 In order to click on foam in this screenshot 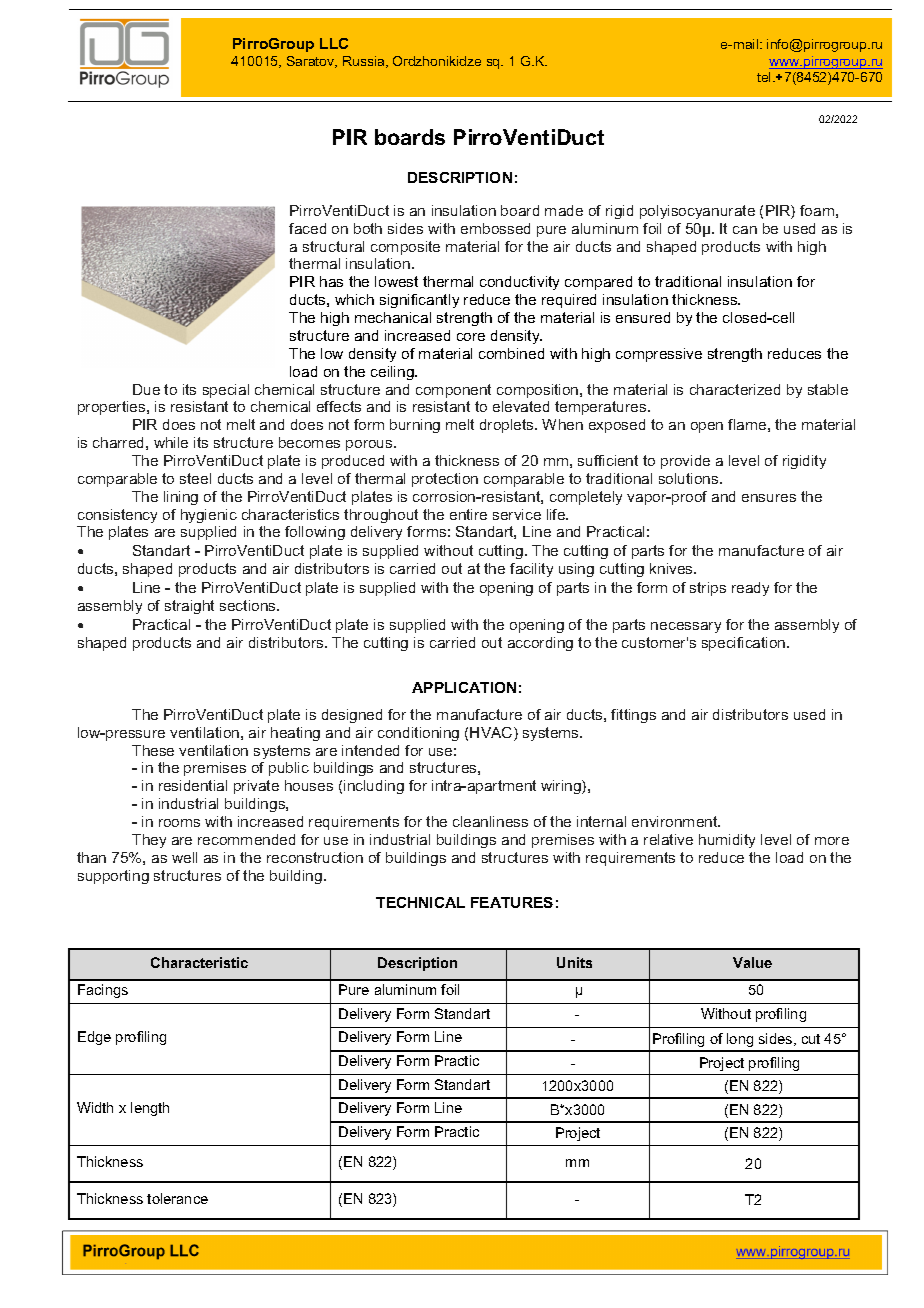, I will do `click(817, 210)`.
